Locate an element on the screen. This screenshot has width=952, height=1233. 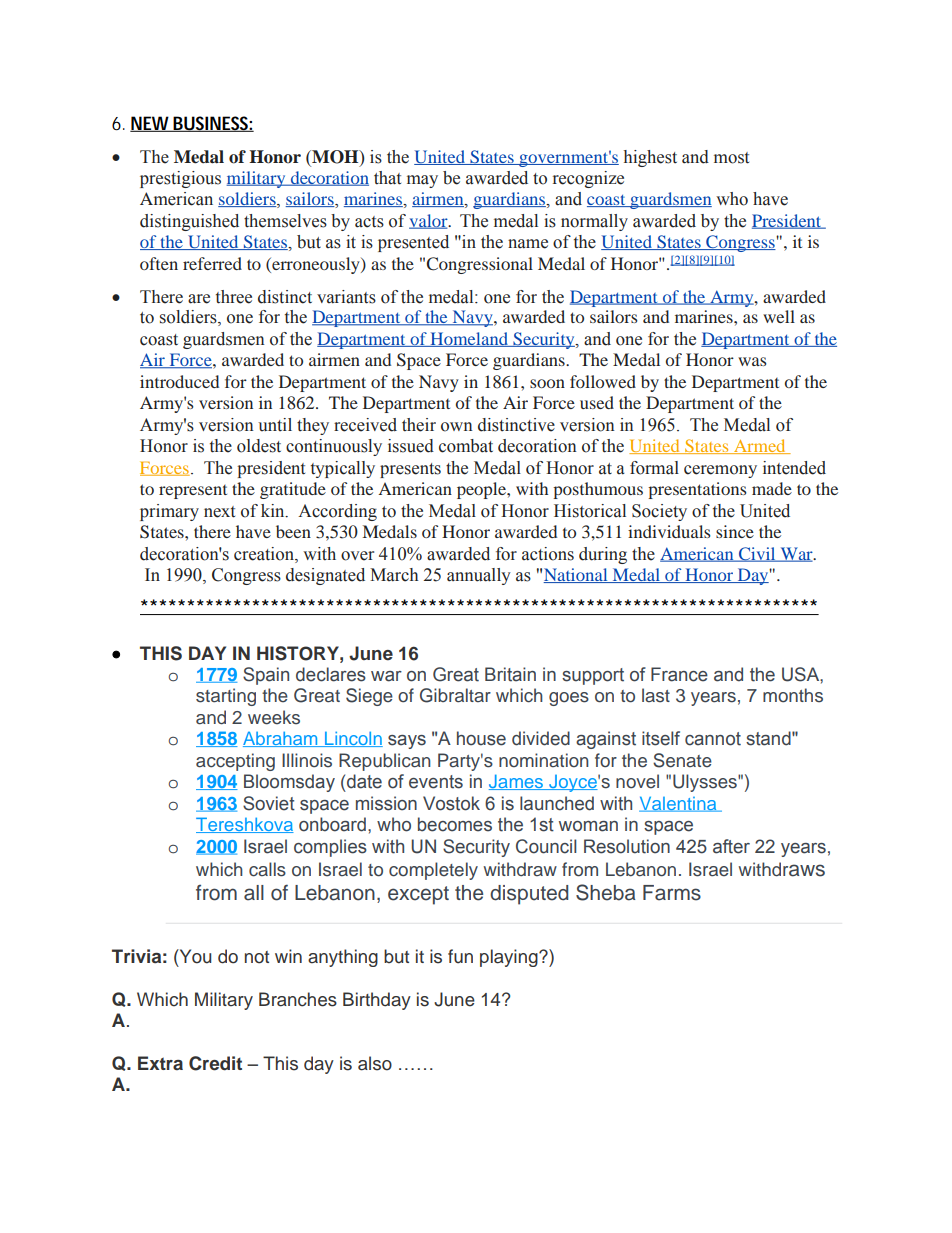
Farms is located at coordinates (672, 893).
